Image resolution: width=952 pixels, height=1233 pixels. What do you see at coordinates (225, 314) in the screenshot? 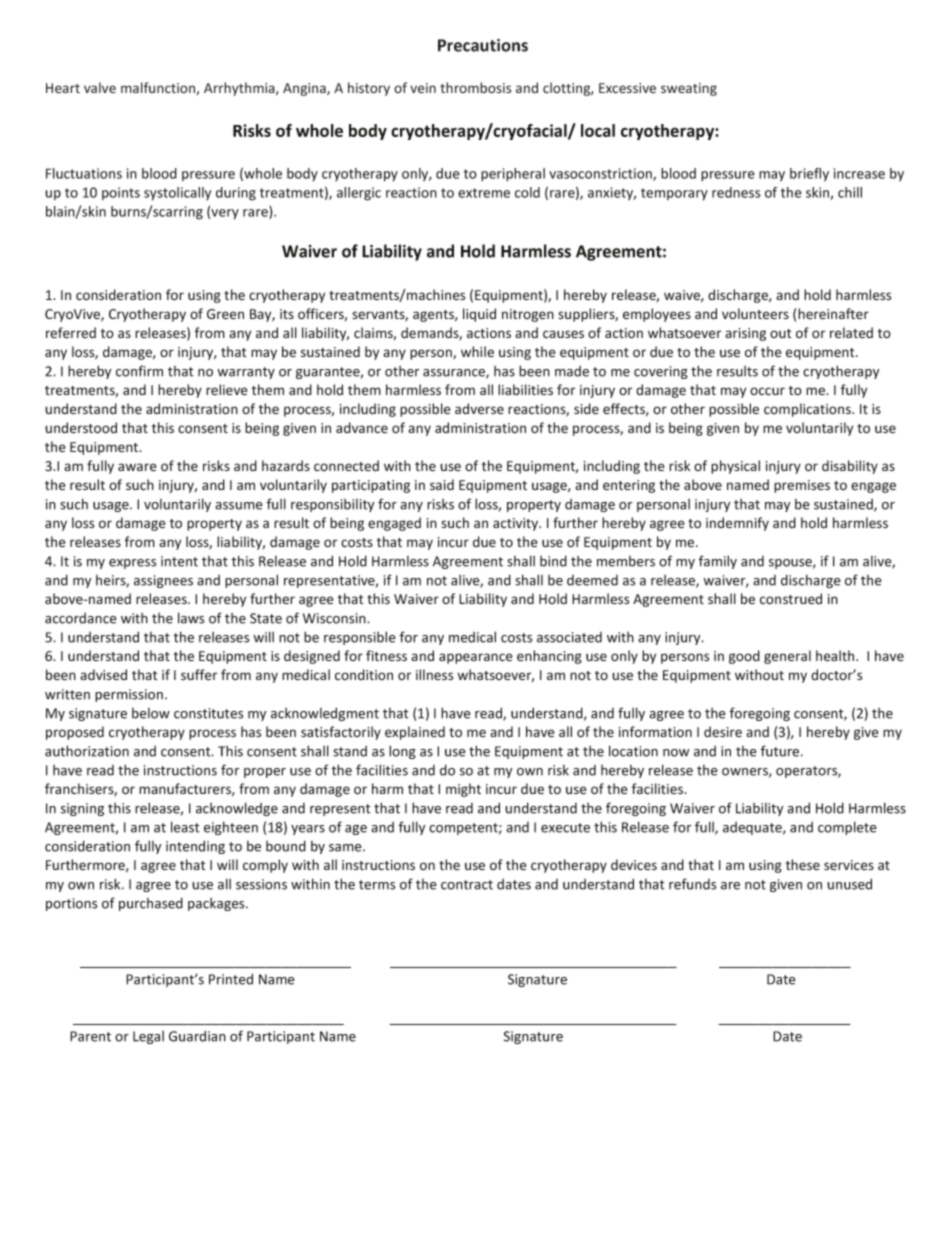
I see `Green` at bounding box center [225, 314].
